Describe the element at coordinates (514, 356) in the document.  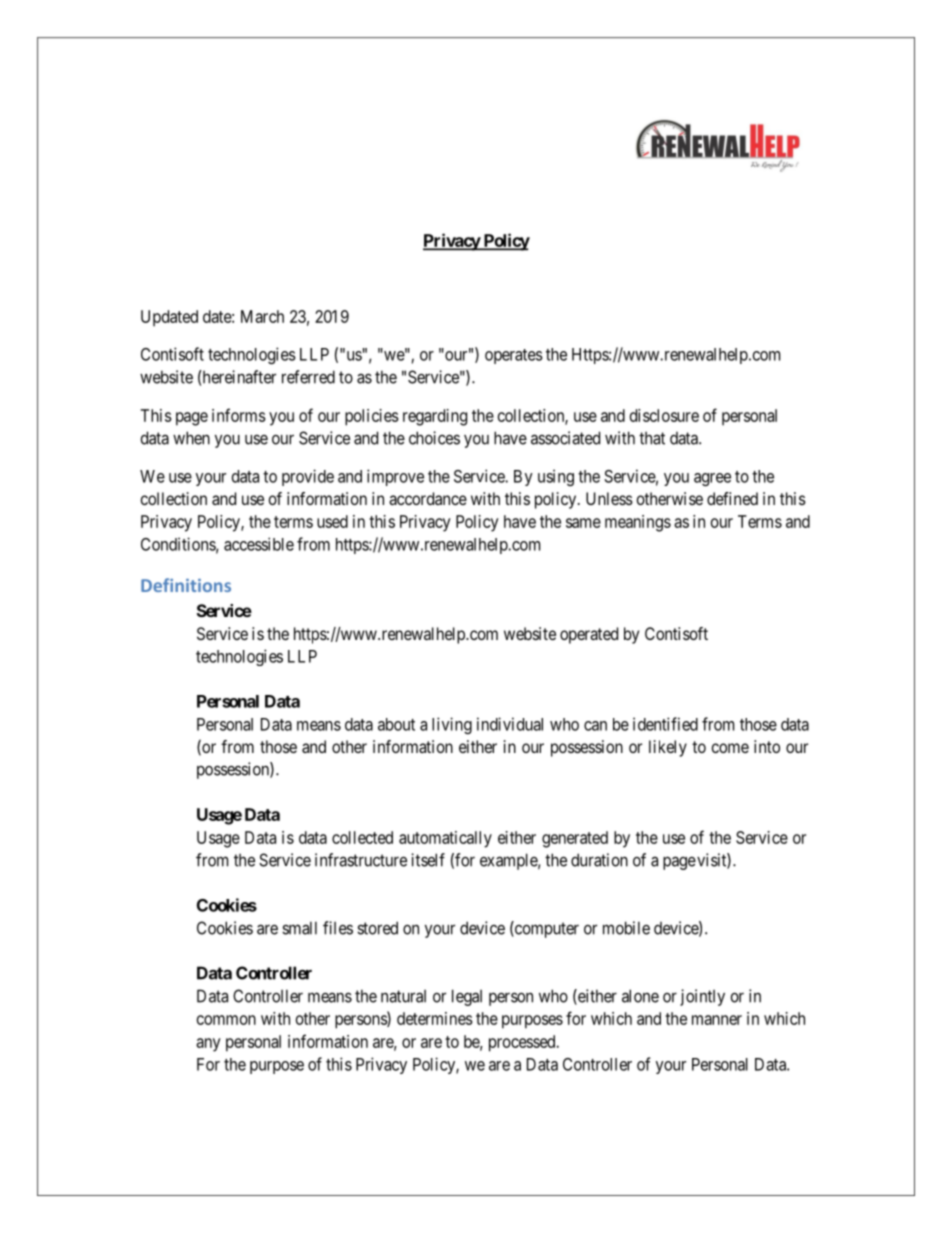
I see `operates` at that location.
